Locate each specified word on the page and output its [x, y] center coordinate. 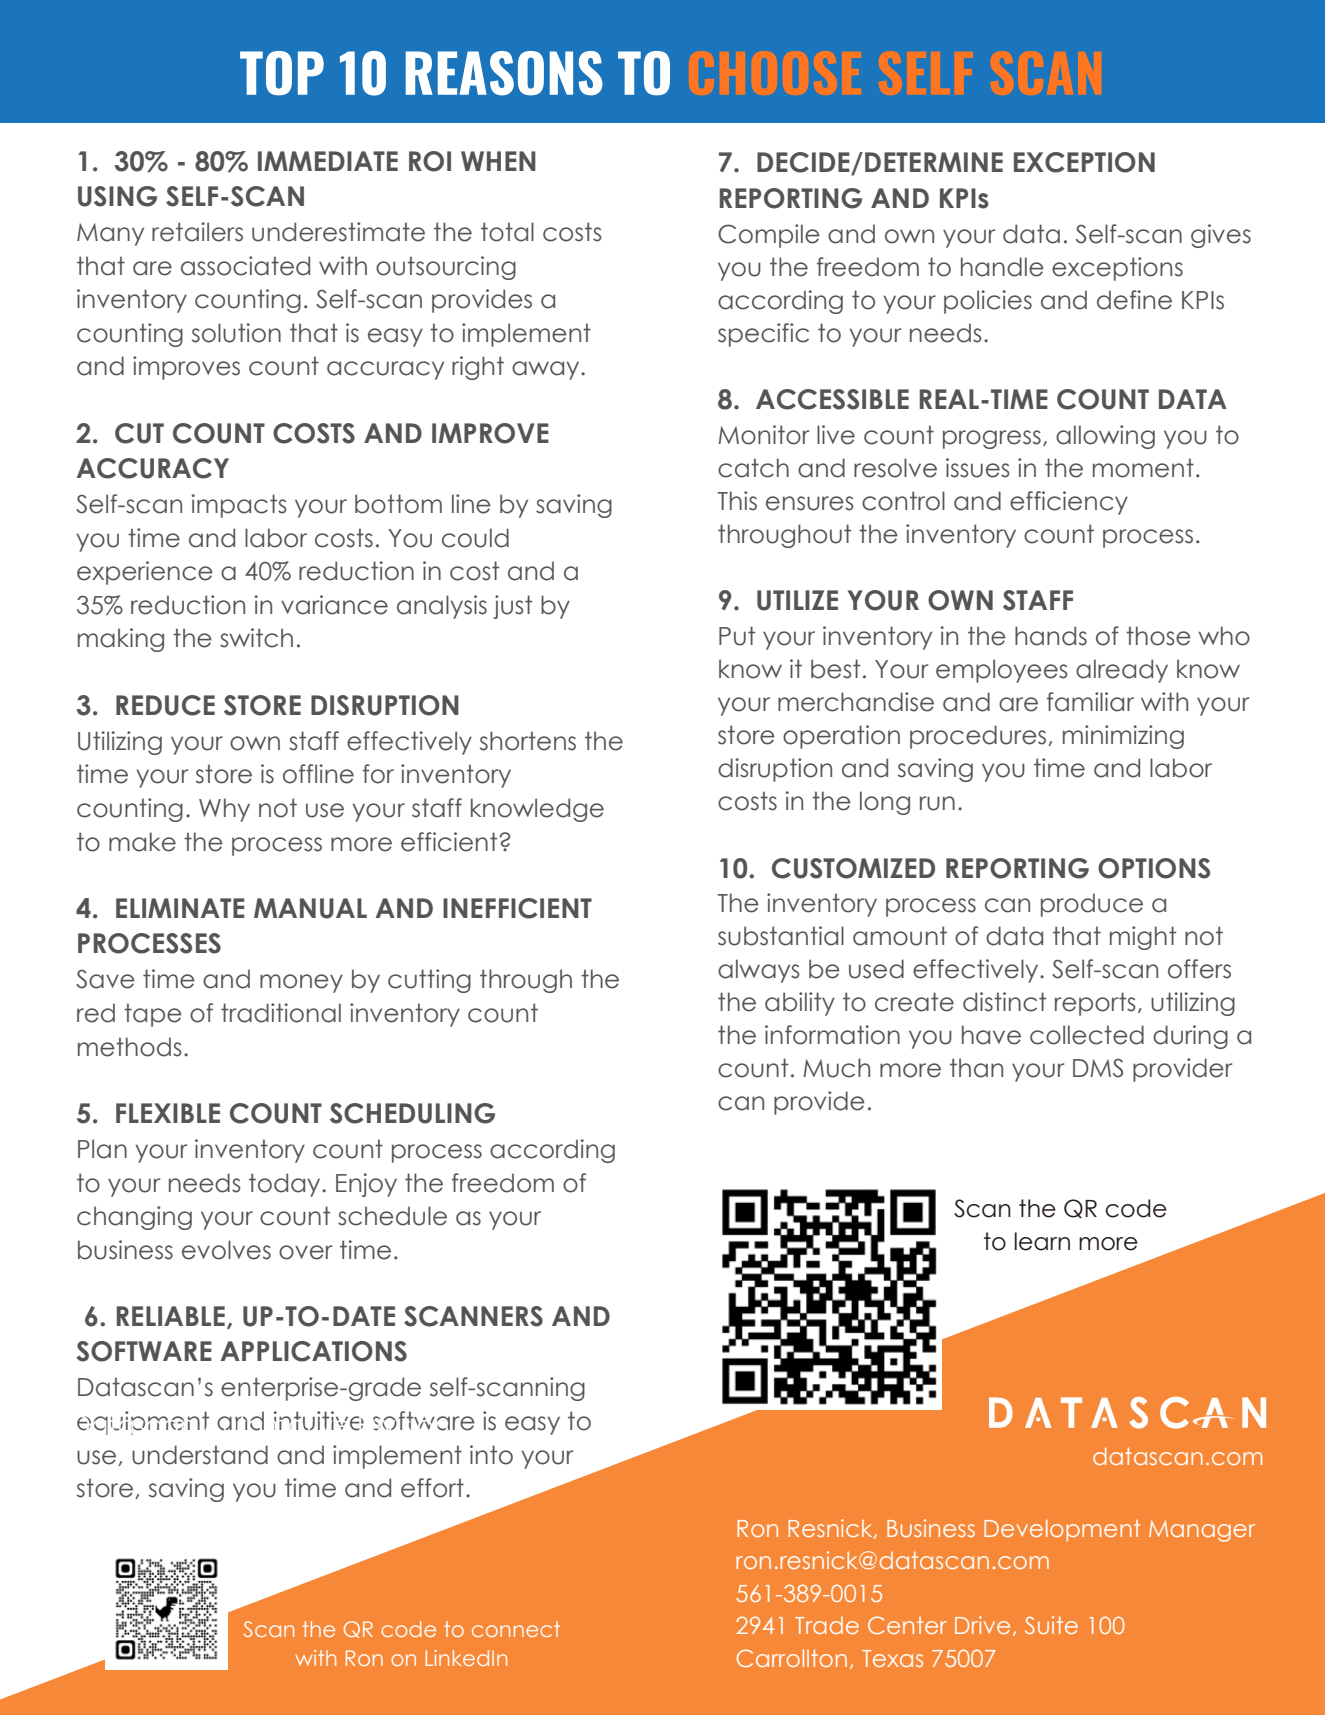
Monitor [763, 435]
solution [236, 333]
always [759, 971]
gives [1221, 236]
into [491, 1455]
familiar [1090, 702]
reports [1095, 1004]
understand [200, 1455]
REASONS [504, 73]
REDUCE [165, 705]
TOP [282, 73]
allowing [1105, 437]
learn [1042, 1241]
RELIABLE [171, 1316]
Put [737, 636]
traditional [281, 1013]
